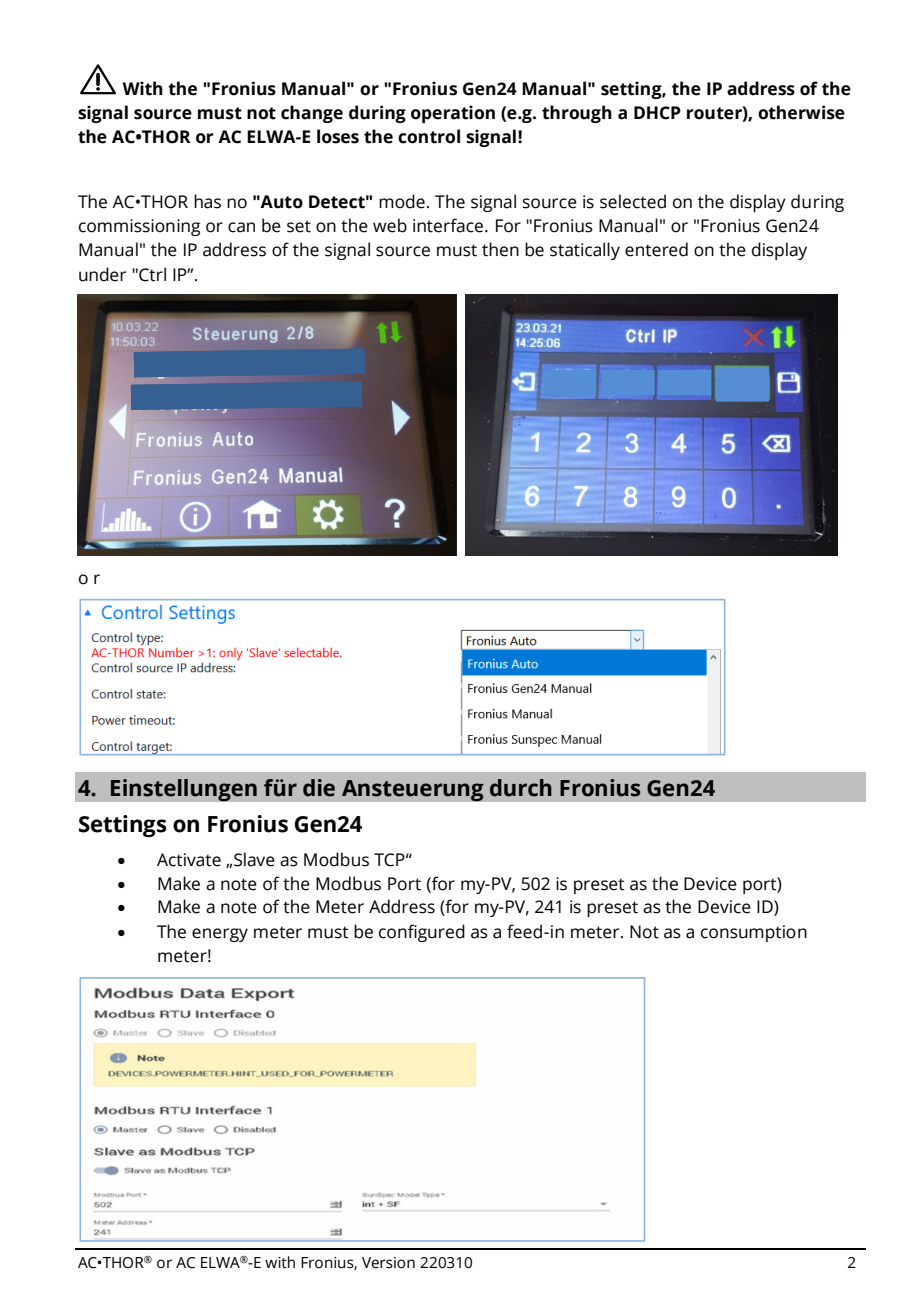 The height and width of the screenshot is (1308, 924). Describe the element at coordinates (422, 933) in the screenshot. I see `configured` at that location.
